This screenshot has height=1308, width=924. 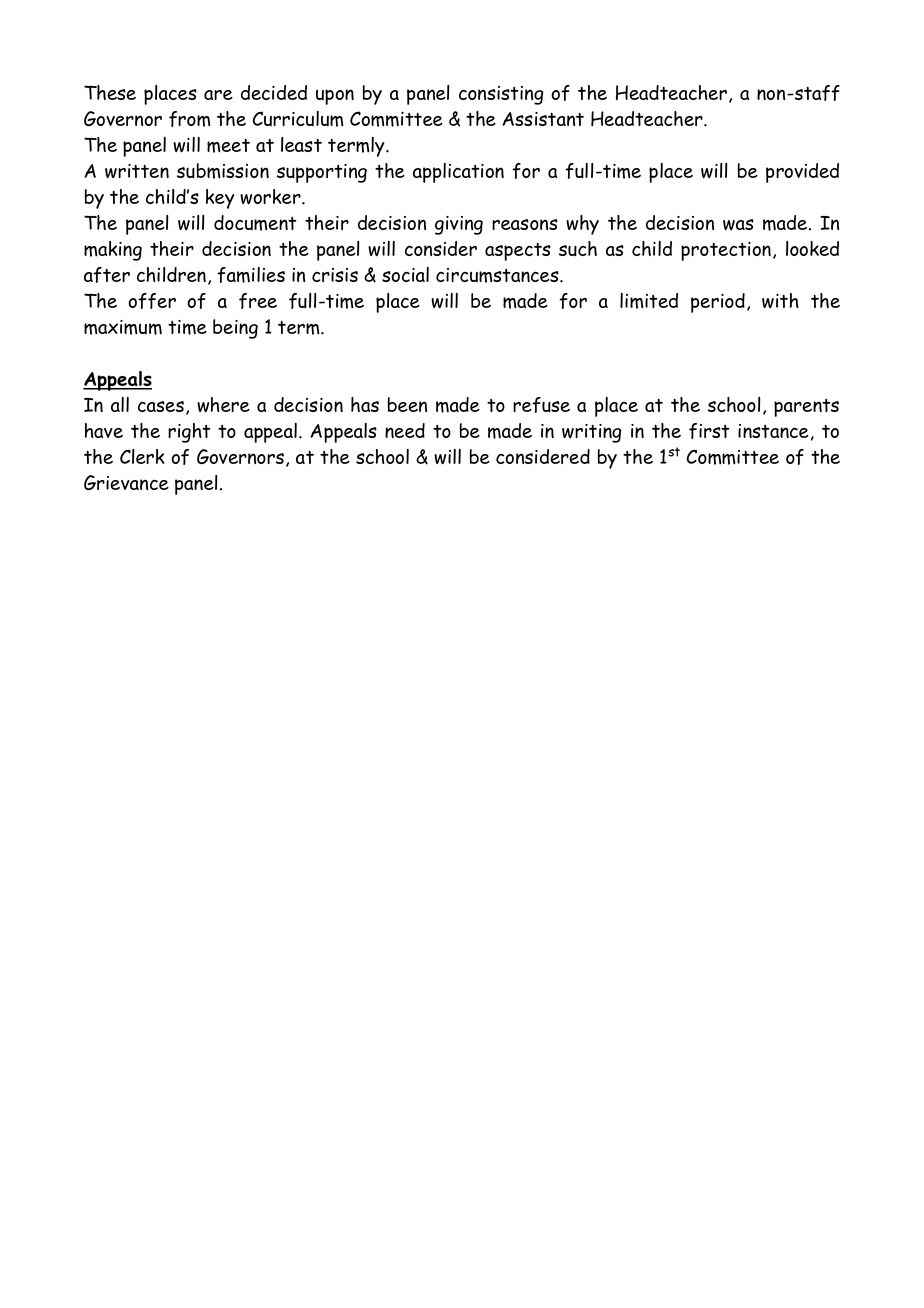 What do you see at coordinates (501, 95) in the screenshot?
I see `consisting` at bounding box center [501, 95].
